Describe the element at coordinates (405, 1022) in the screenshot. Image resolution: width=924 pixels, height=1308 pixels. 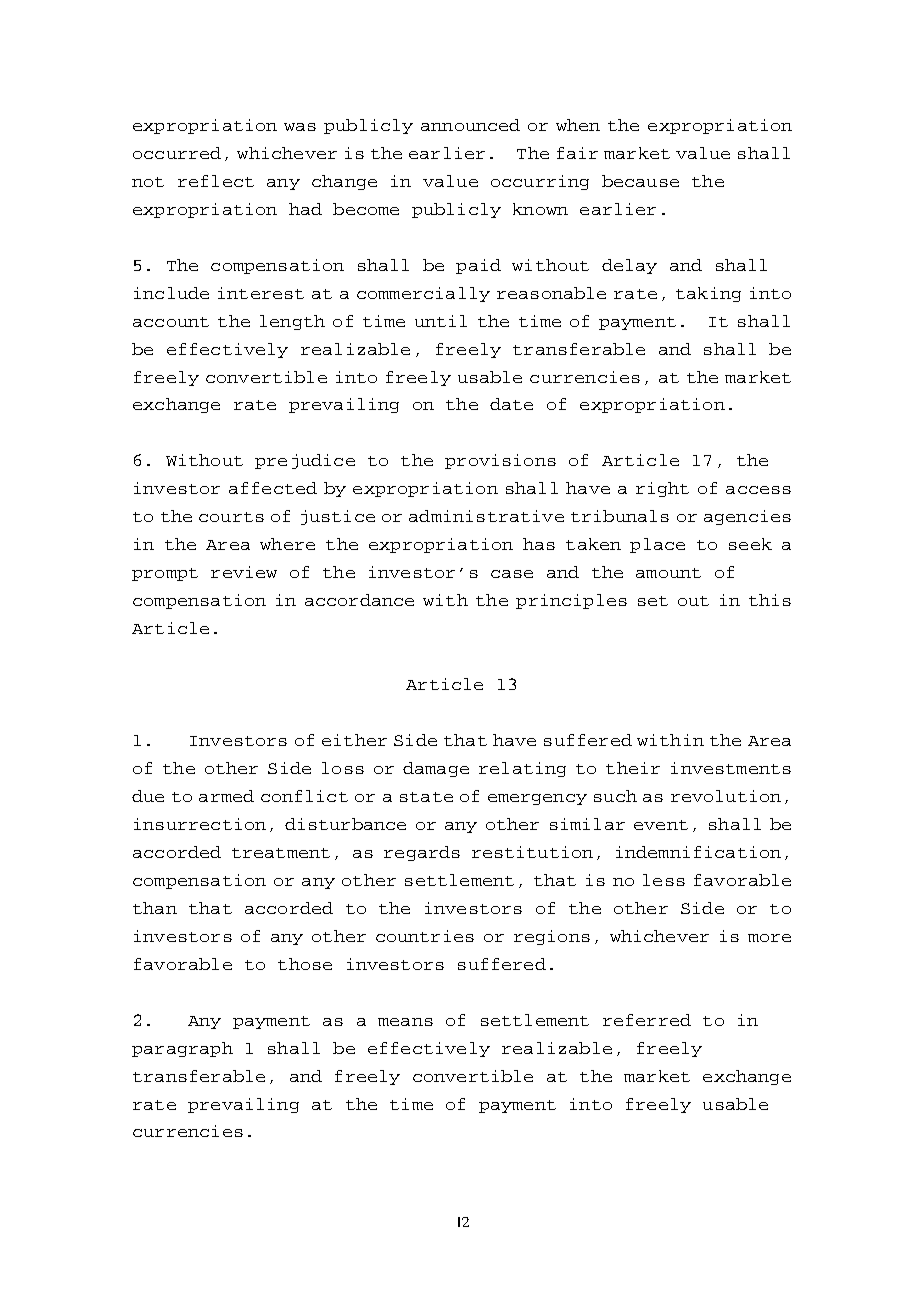
I see `means` at that location.
